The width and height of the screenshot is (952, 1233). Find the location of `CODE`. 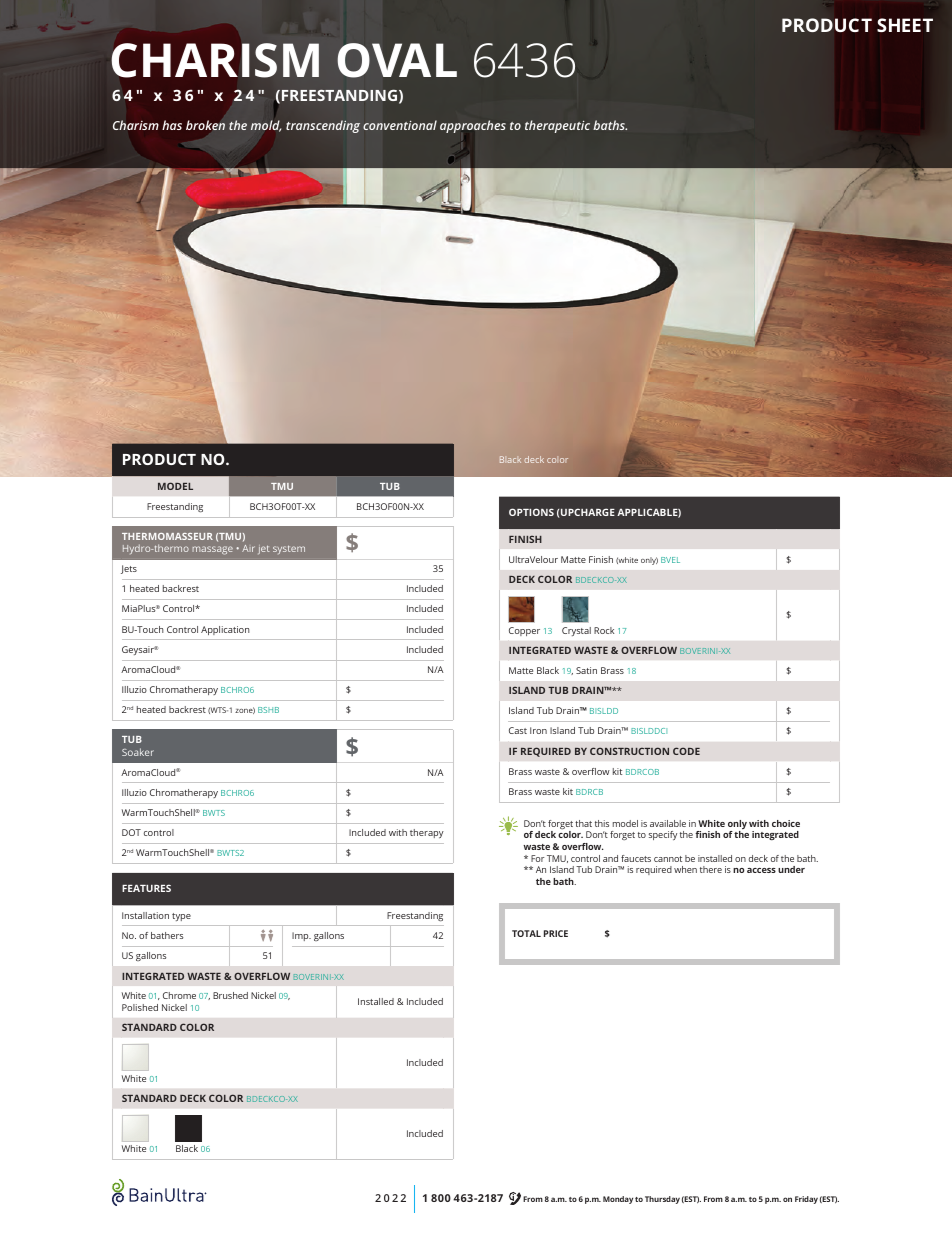

CODE is located at coordinates (686, 751).
